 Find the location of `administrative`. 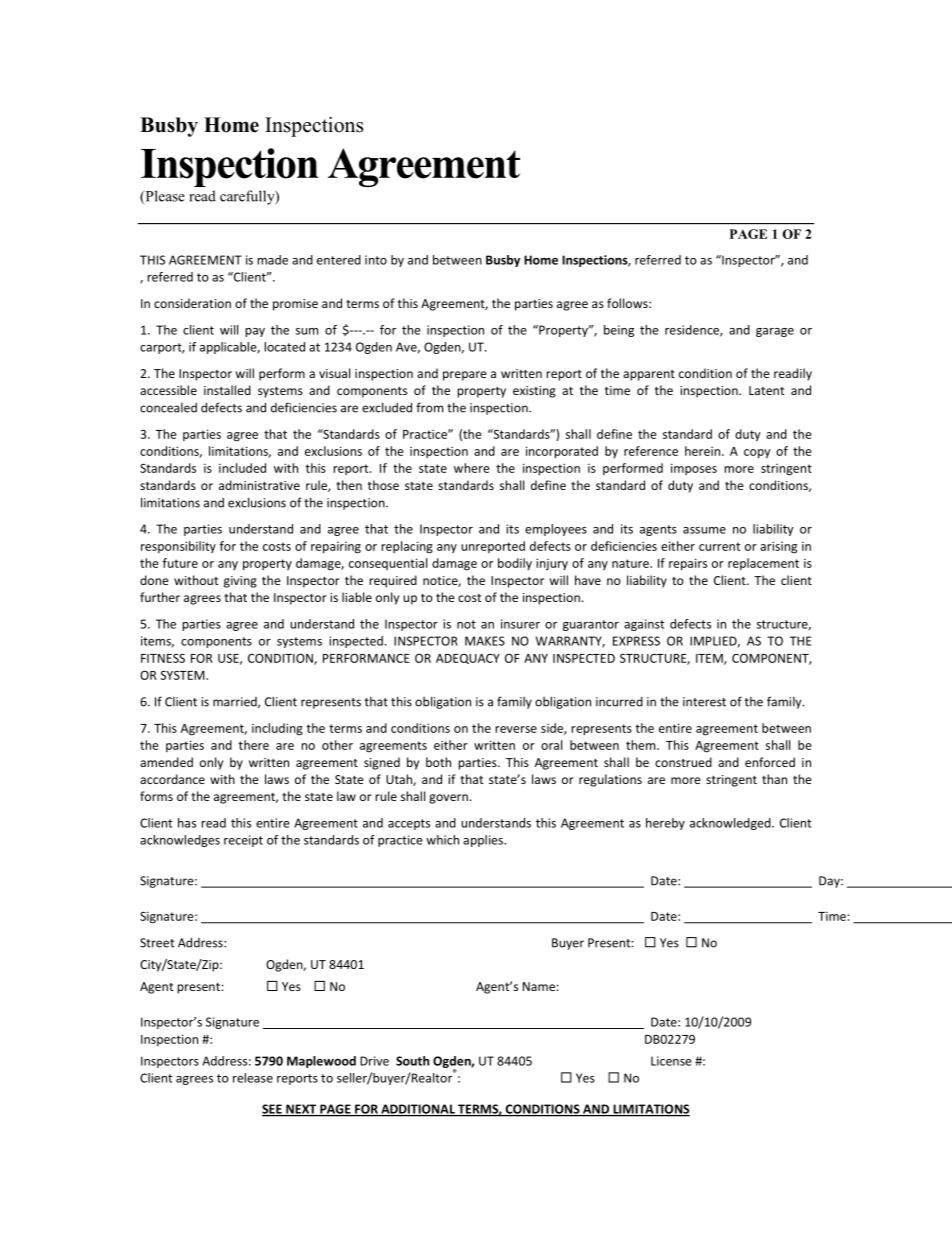

administrative is located at coordinates (259, 485).
